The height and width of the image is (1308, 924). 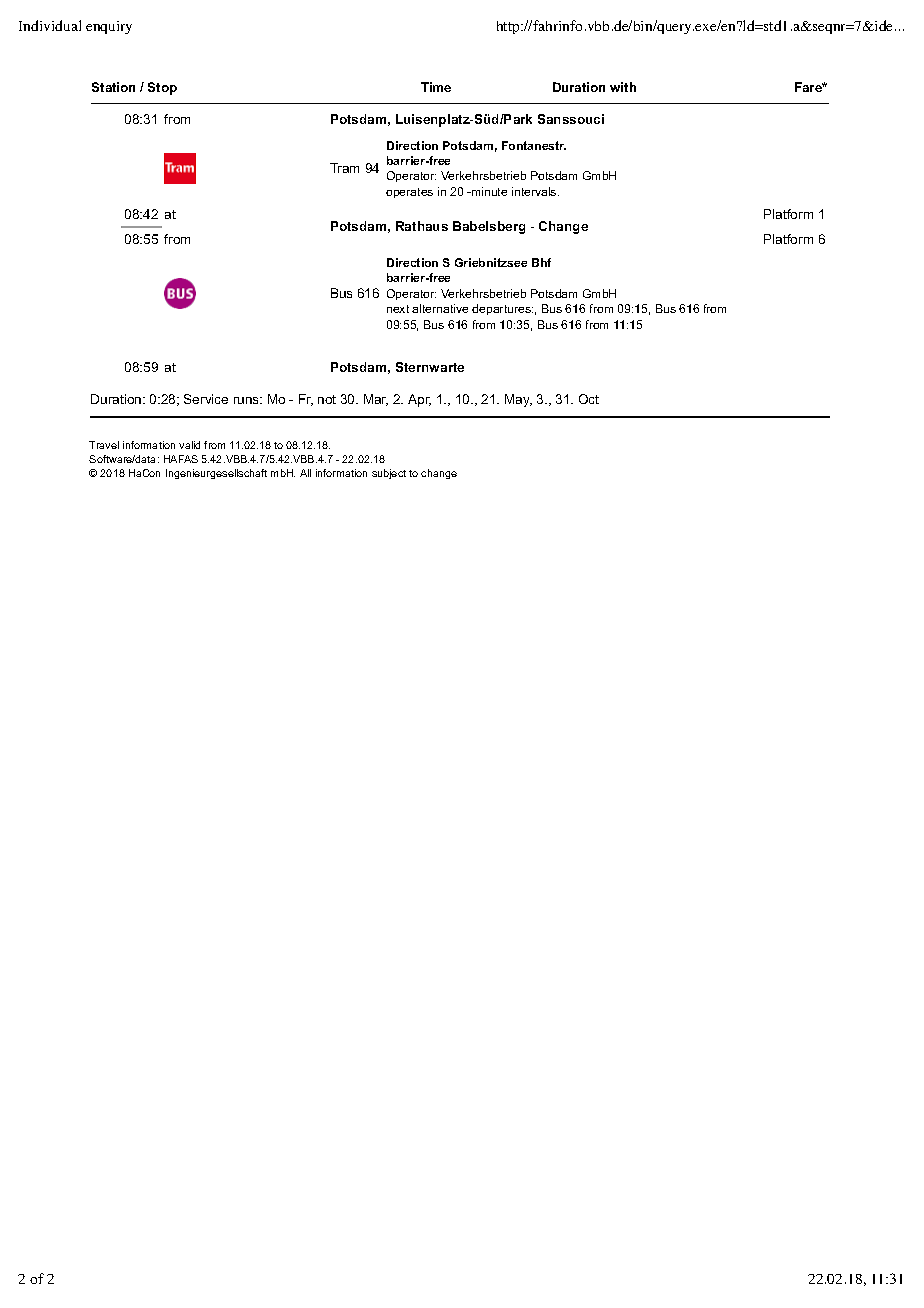 I want to click on Tram, so click(x=344, y=168).
